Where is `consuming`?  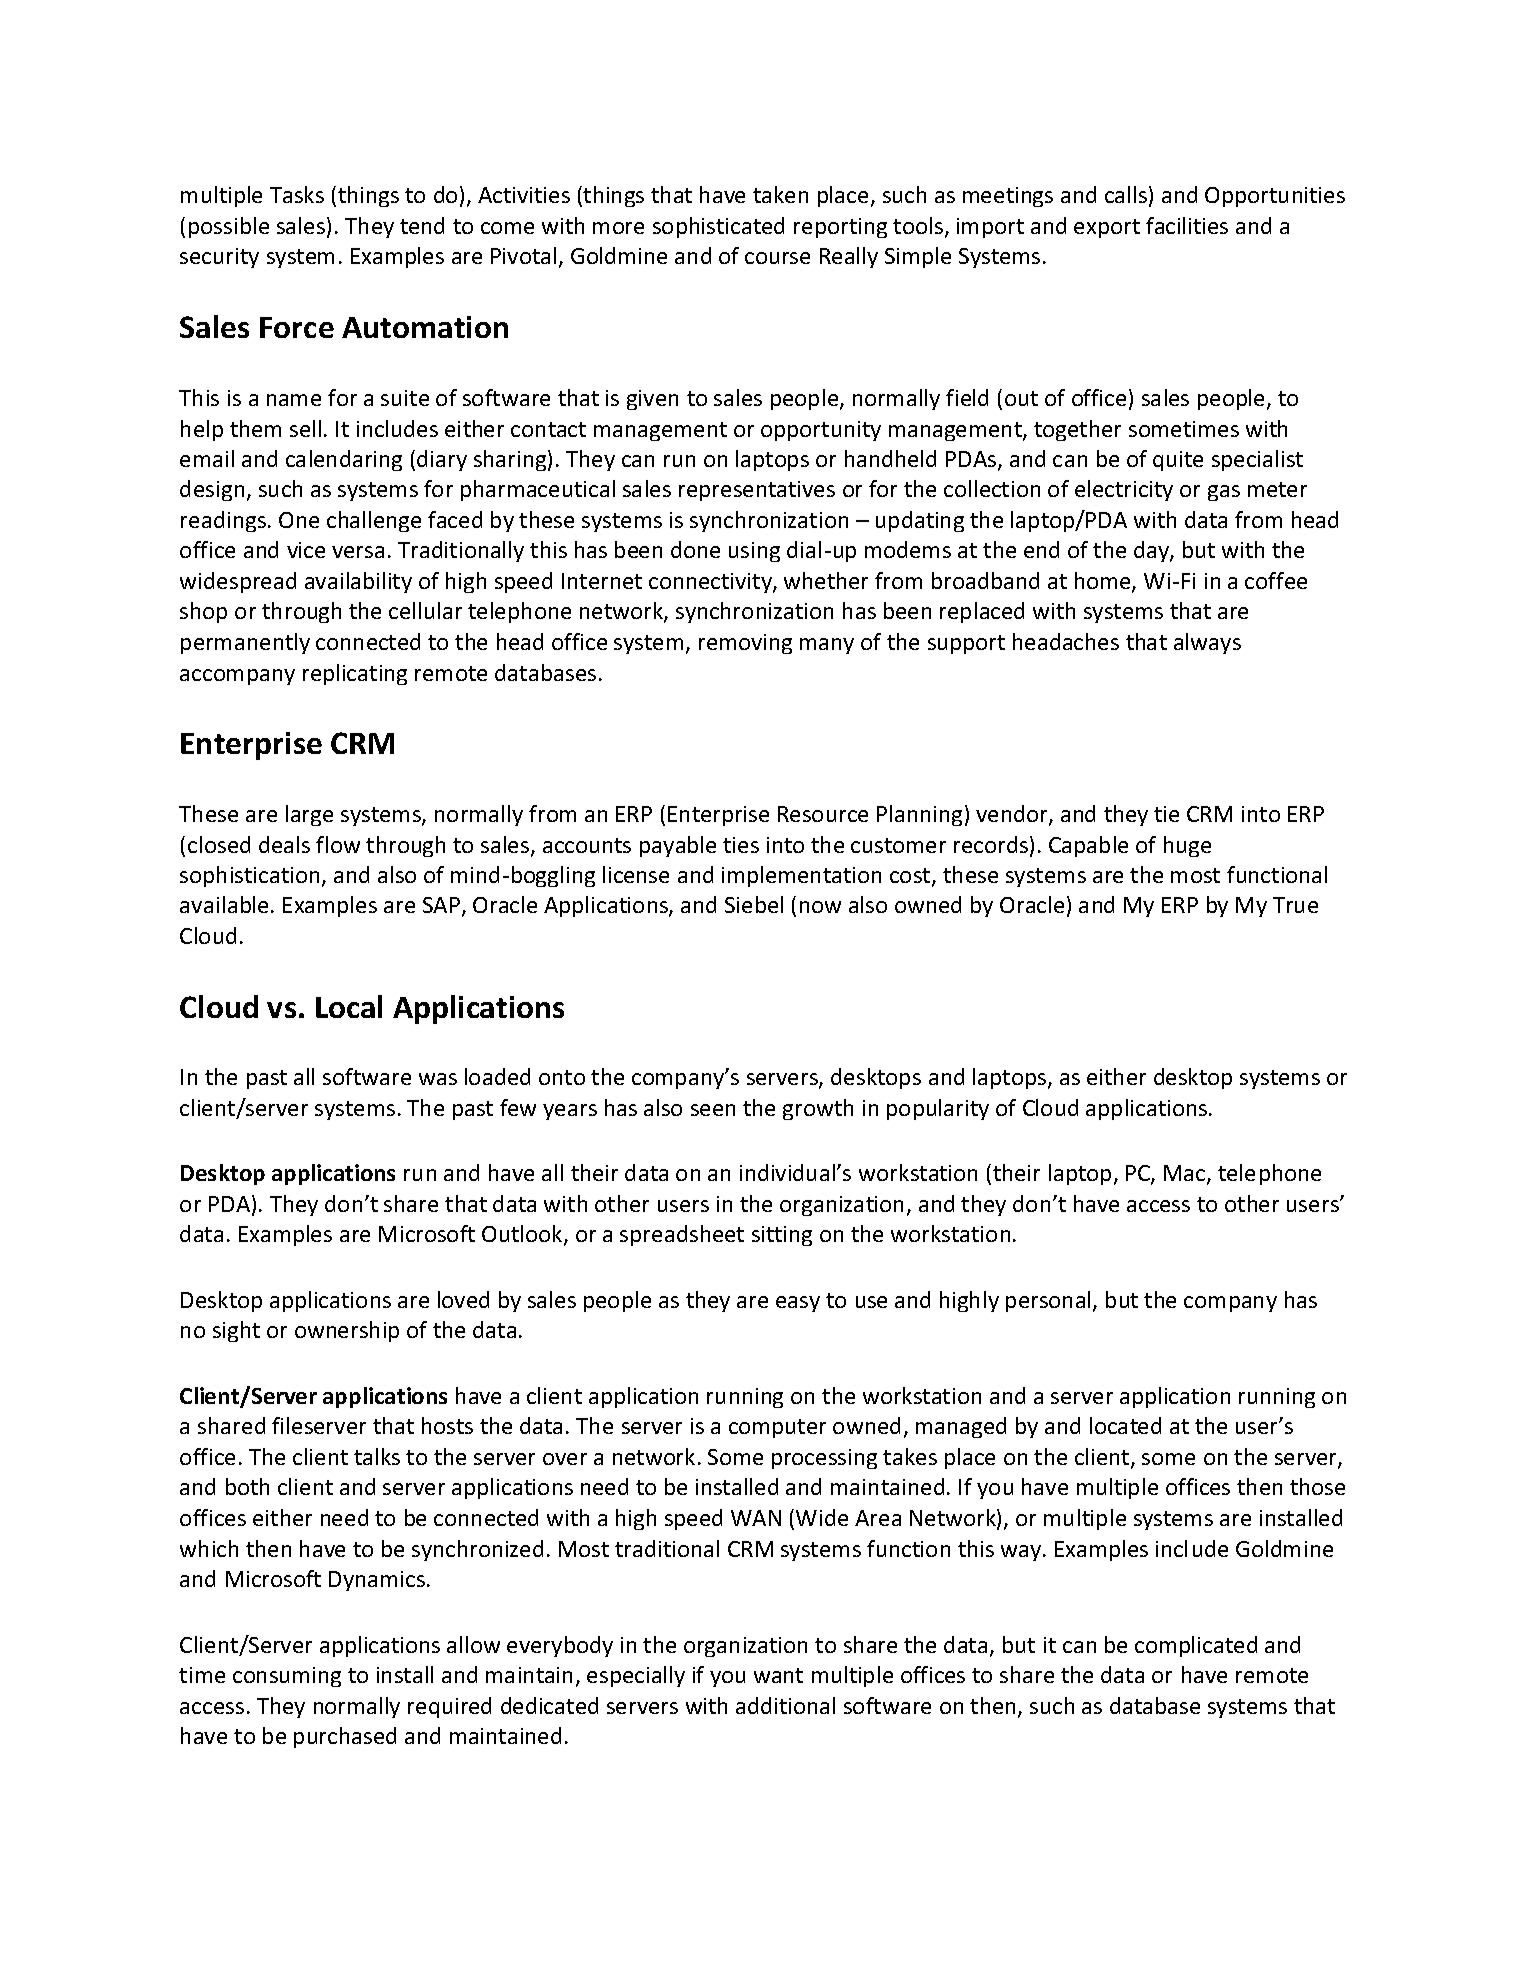 consuming is located at coordinates (287, 1677).
